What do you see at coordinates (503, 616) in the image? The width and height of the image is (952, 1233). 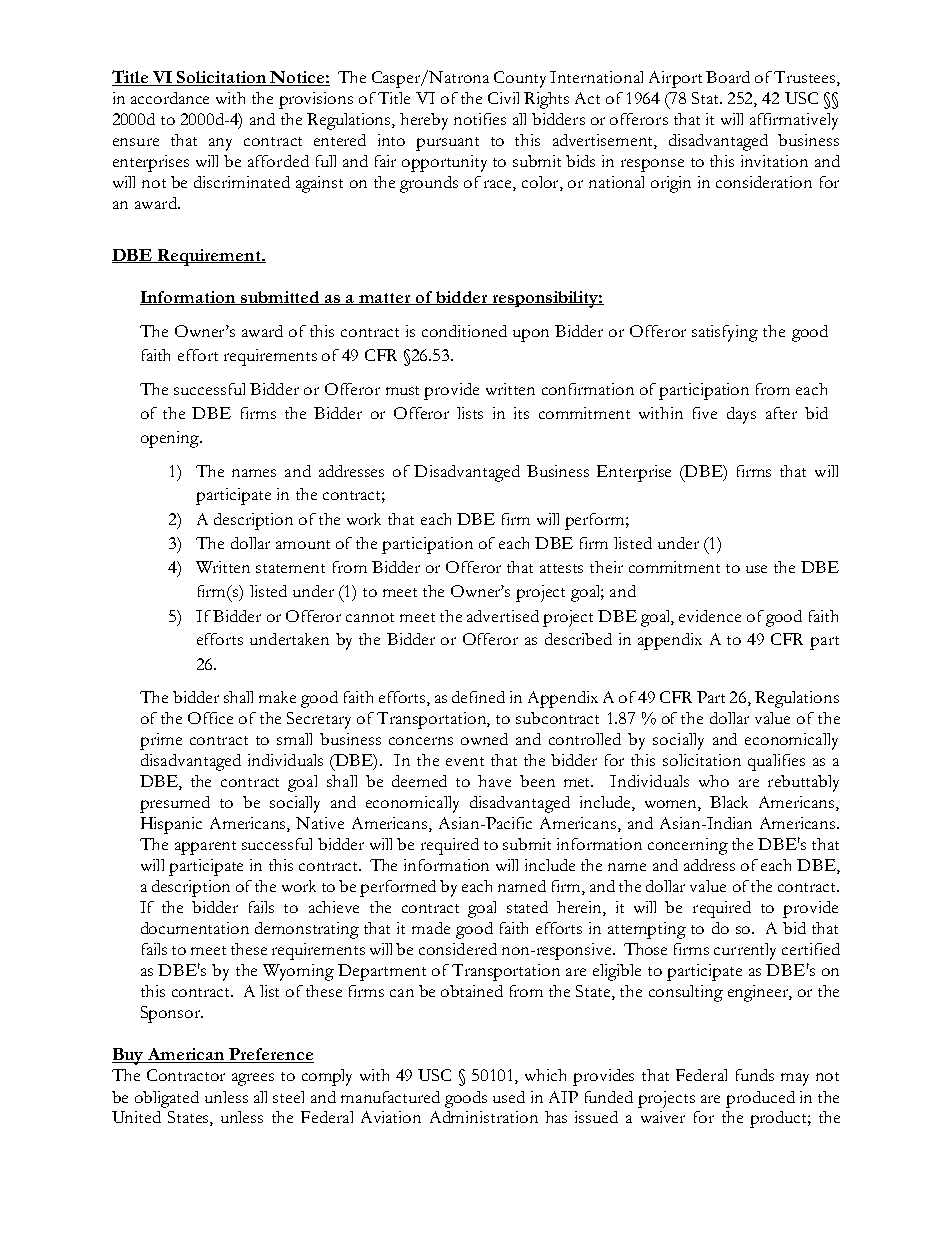 I see `advertised` at bounding box center [503, 616].
